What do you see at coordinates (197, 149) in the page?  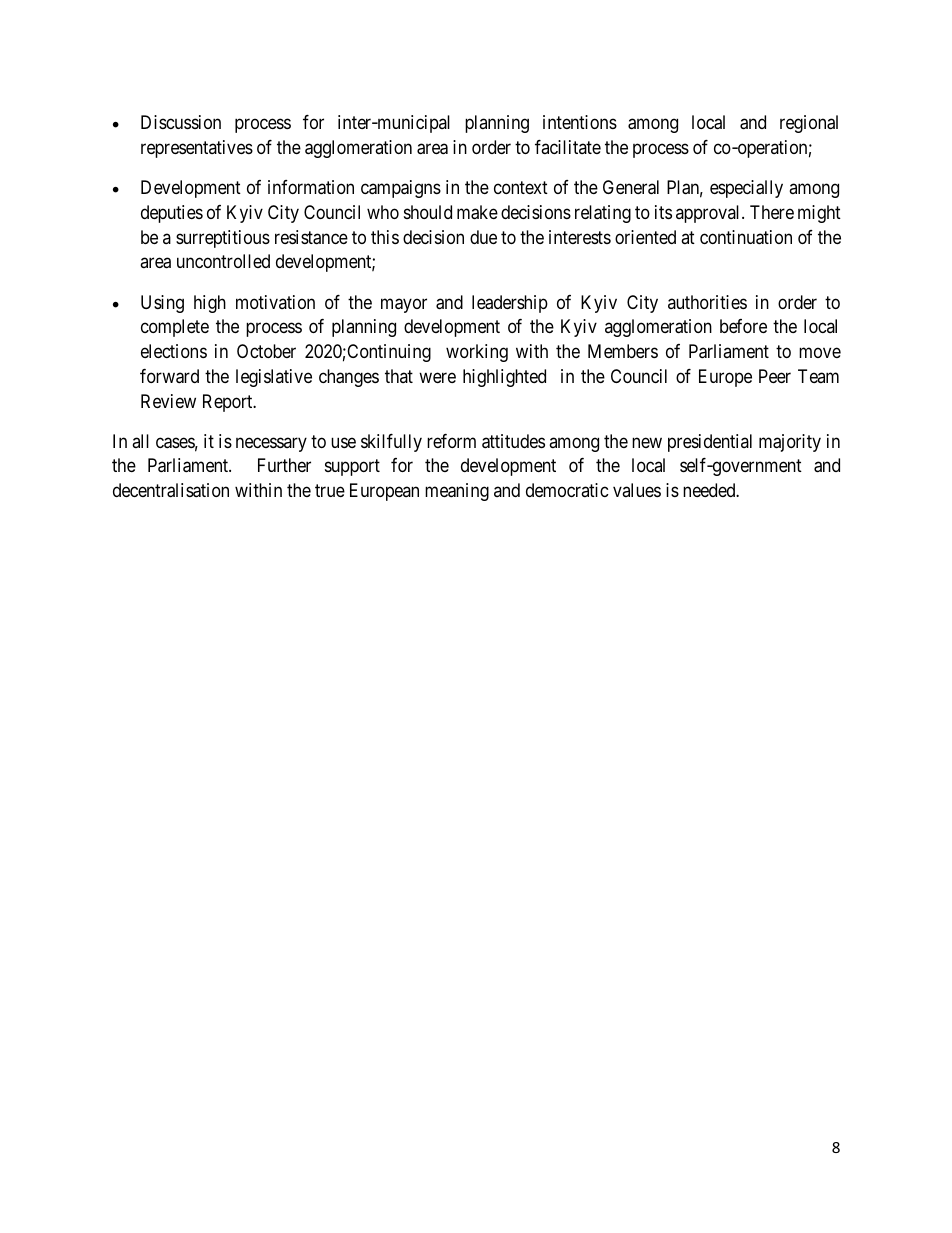 I see `representatives` at bounding box center [197, 149].
